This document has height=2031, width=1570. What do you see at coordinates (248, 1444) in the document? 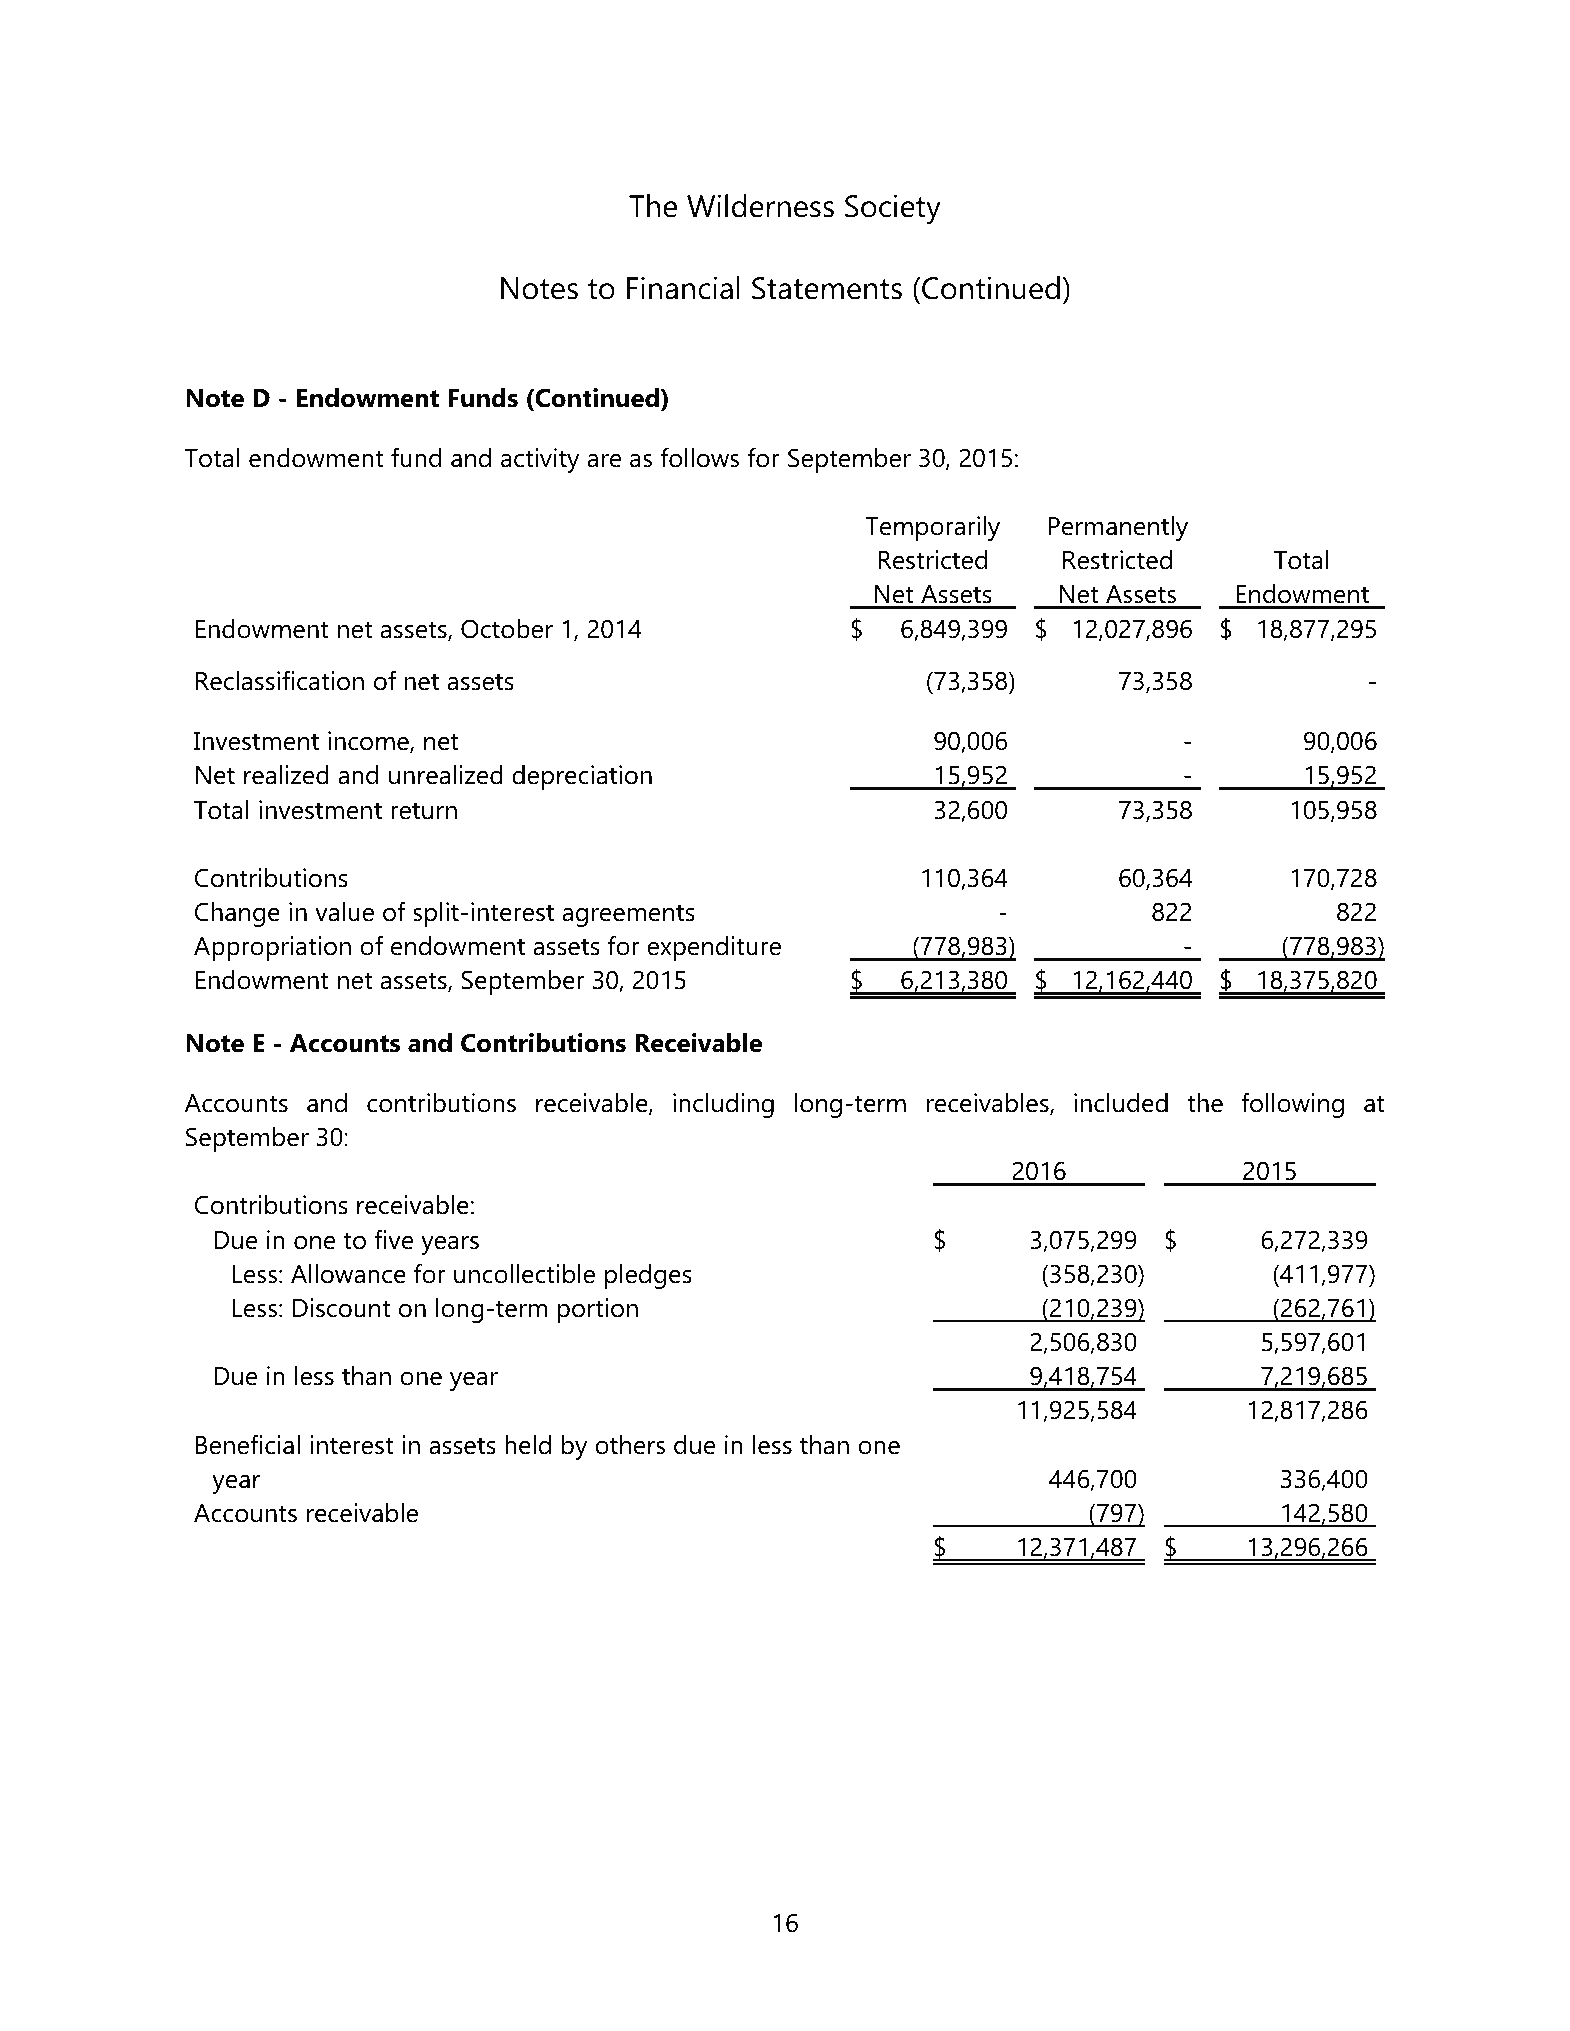
I see `Beneficial` at bounding box center [248, 1444].
